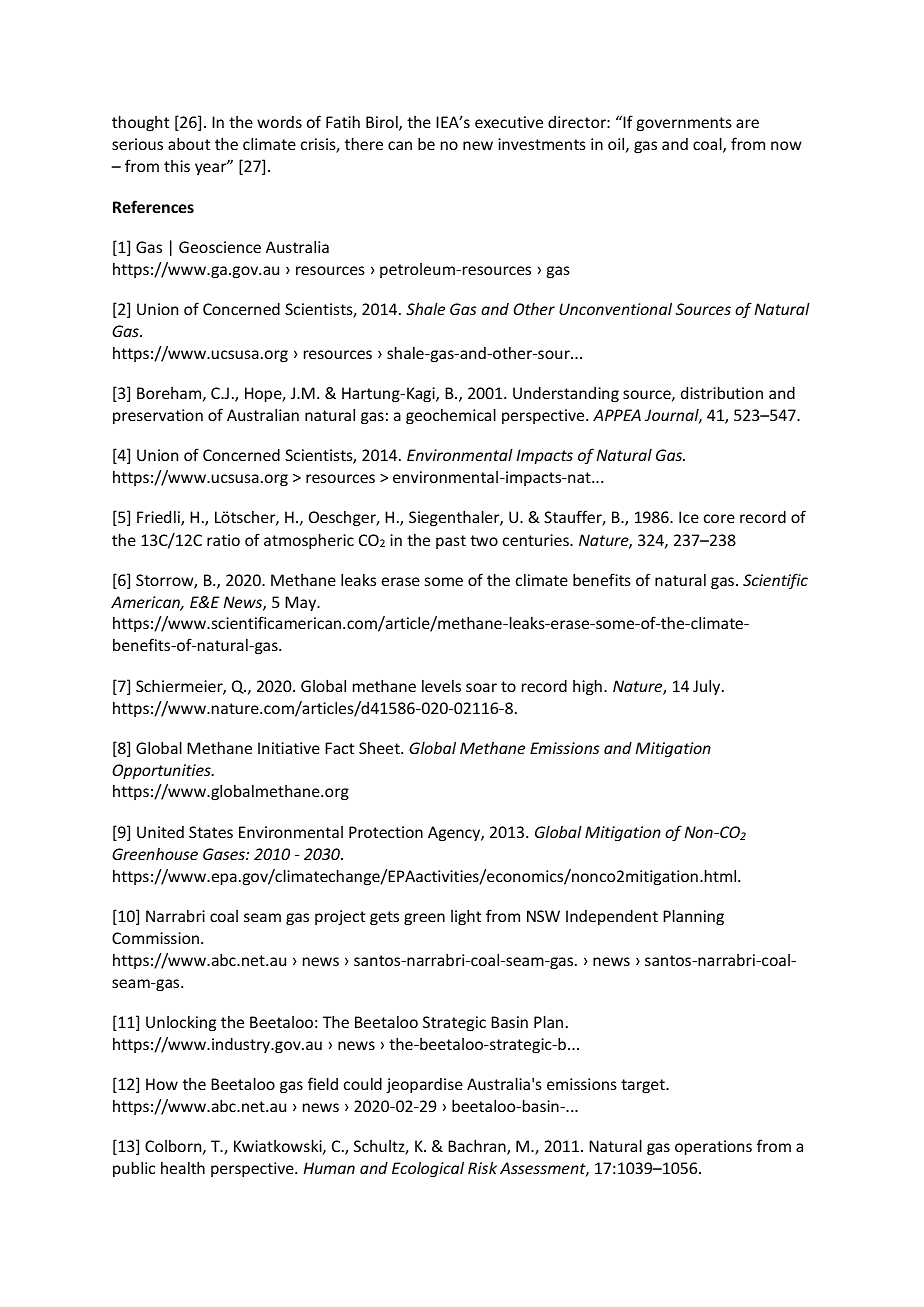 The height and width of the screenshot is (1307, 924). What do you see at coordinates (466, 917) in the screenshot?
I see `light` at bounding box center [466, 917].
